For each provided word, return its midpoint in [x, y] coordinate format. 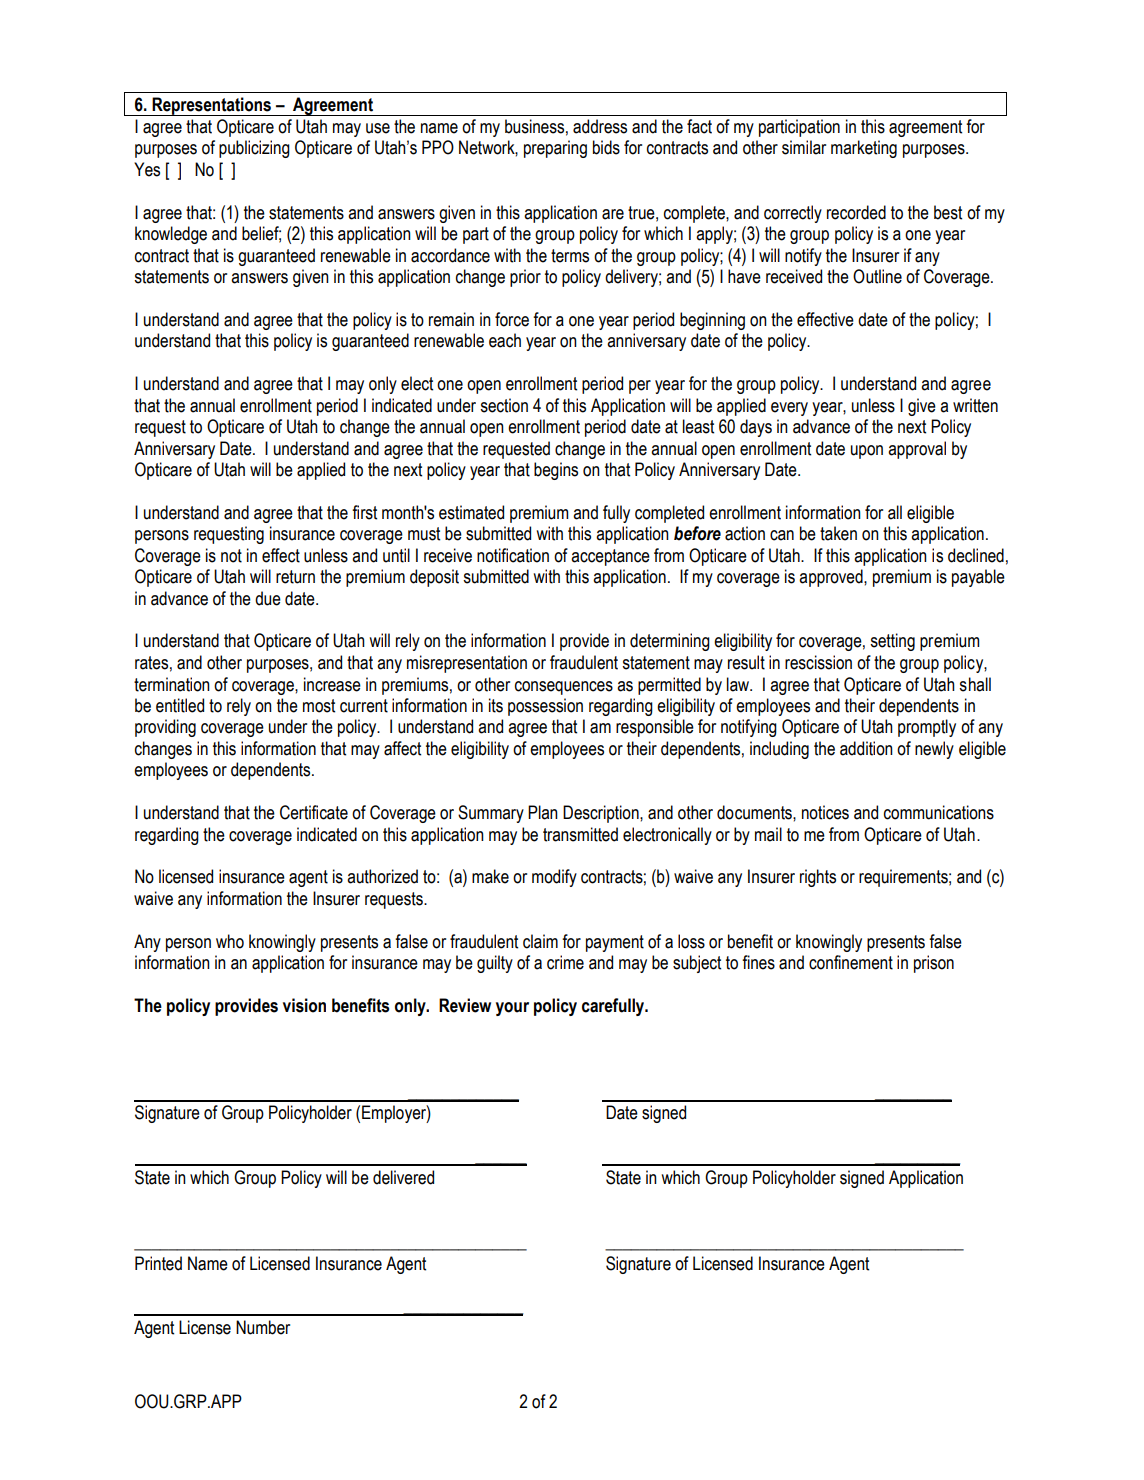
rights [818, 878]
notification [513, 555]
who [230, 941]
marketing [864, 149]
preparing [555, 149]
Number [263, 1327]
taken [838, 533]
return [295, 577]
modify [554, 878]
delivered [403, 1177]
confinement [851, 962]
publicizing [254, 149]
